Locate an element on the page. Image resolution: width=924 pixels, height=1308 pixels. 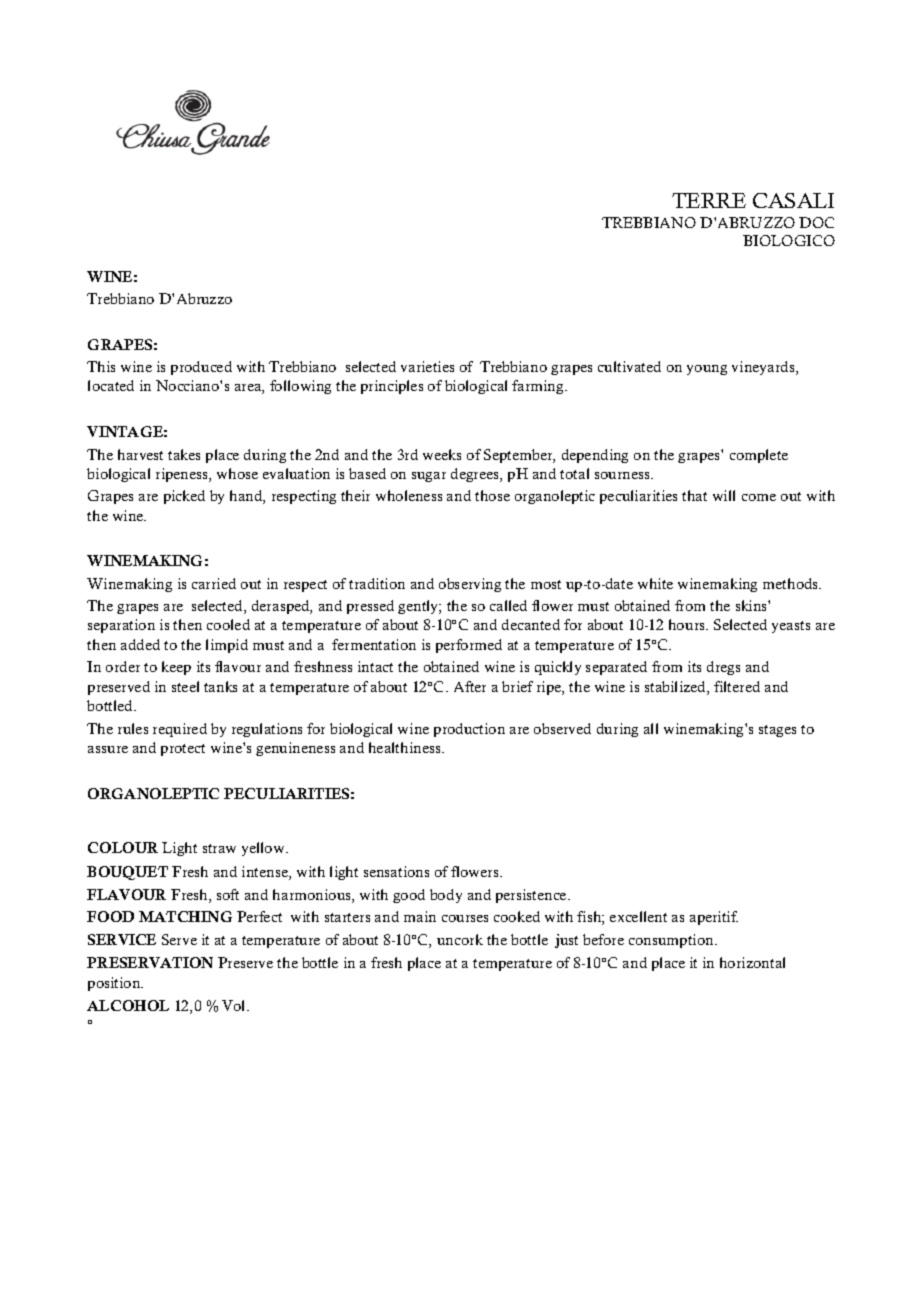
filtered is located at coordinates (737, 686).
